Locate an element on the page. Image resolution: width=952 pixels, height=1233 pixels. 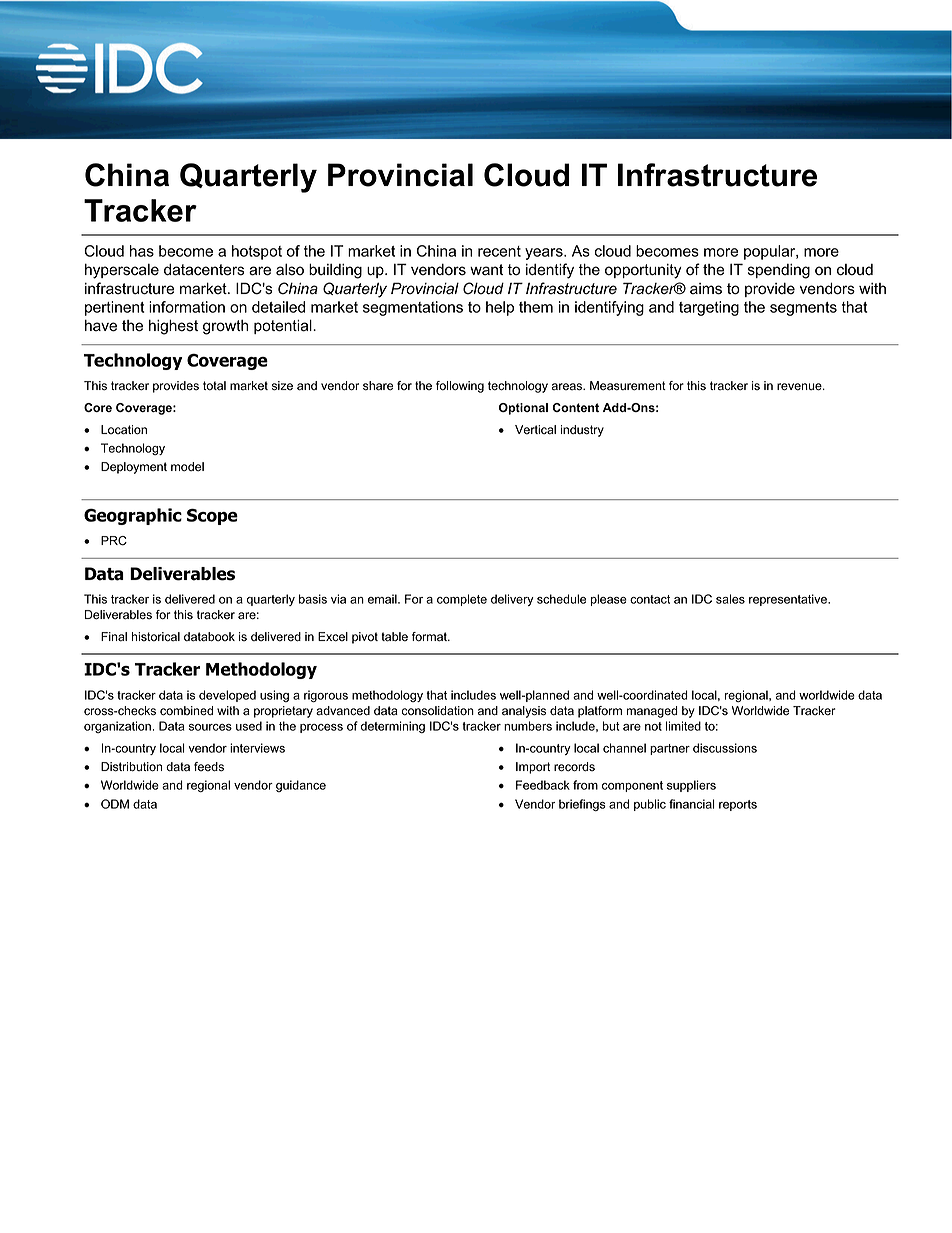
has is located at coordinates (142, 251).
